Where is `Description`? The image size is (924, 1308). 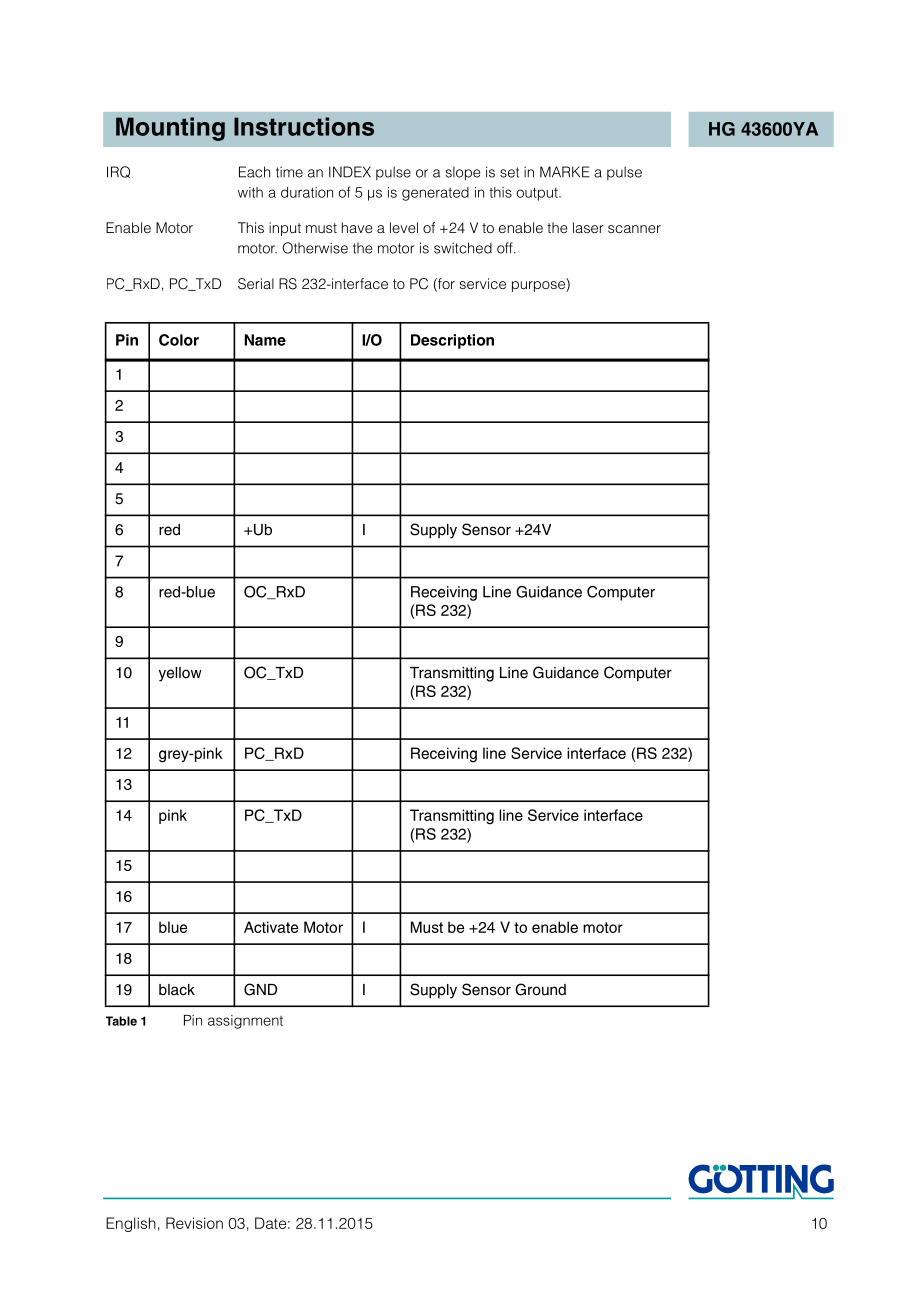
Description is located at coordinates (452, 341).
